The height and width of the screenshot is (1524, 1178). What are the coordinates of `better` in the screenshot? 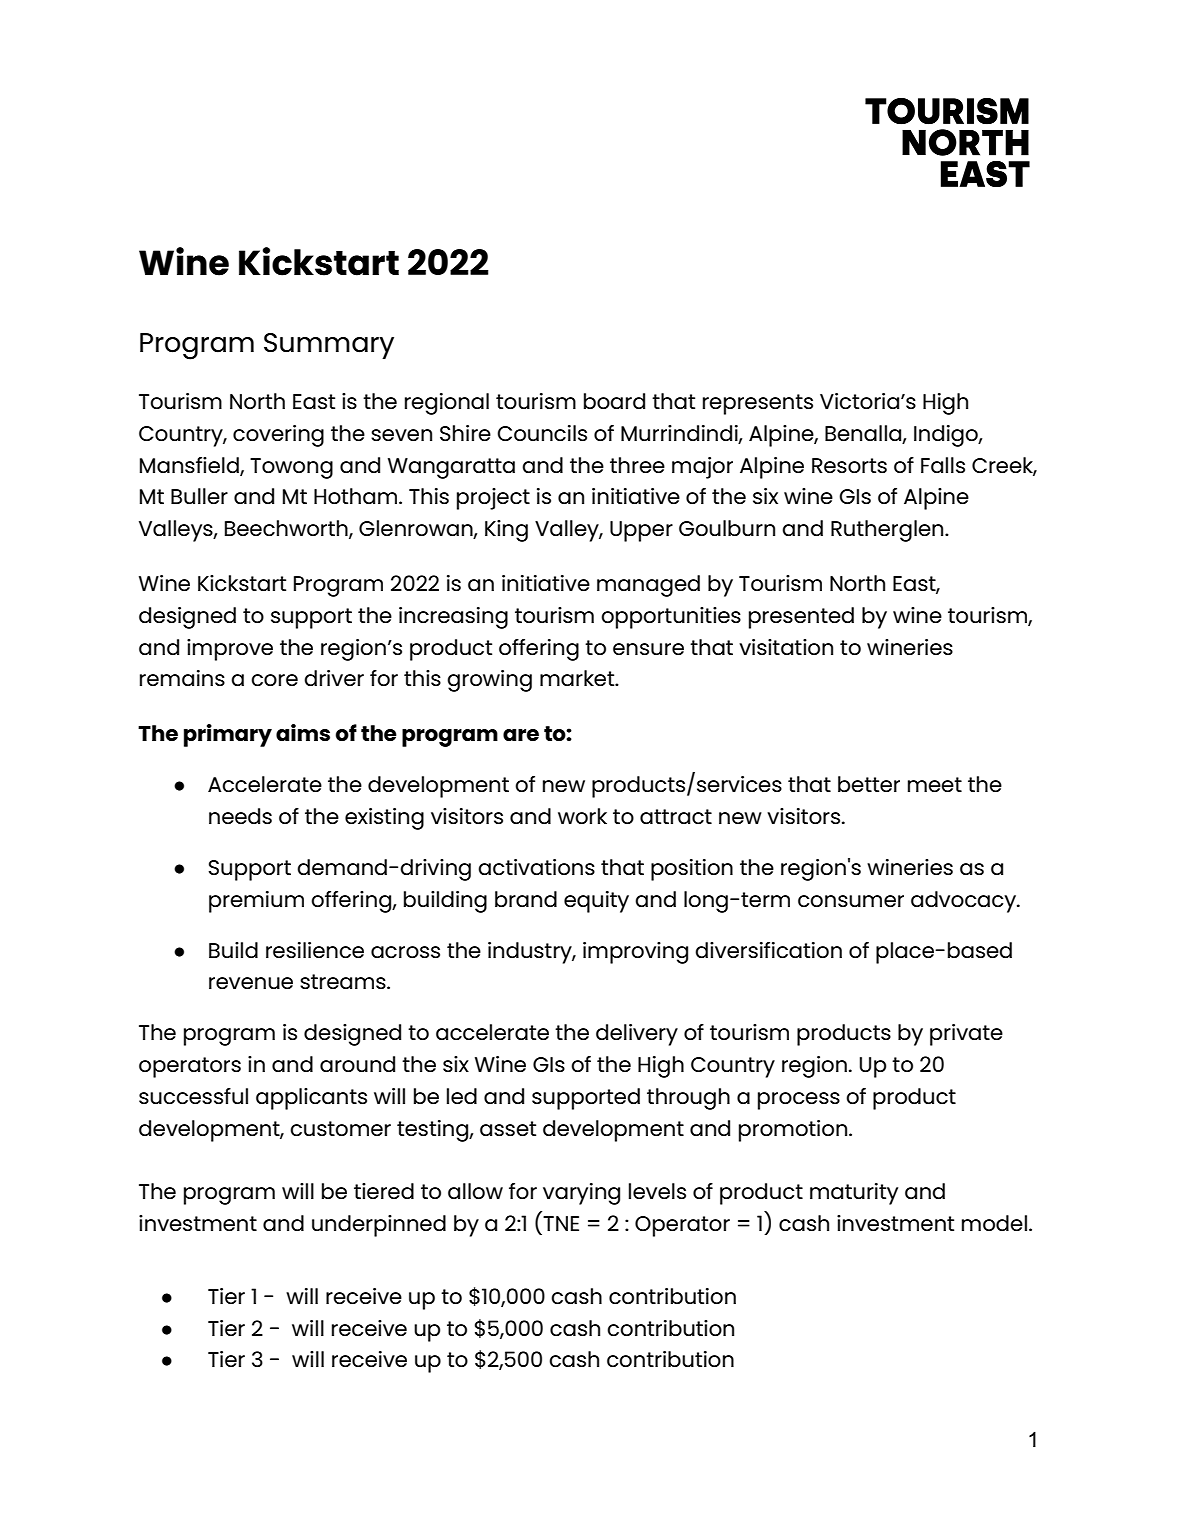 It's located at (869, 784).
